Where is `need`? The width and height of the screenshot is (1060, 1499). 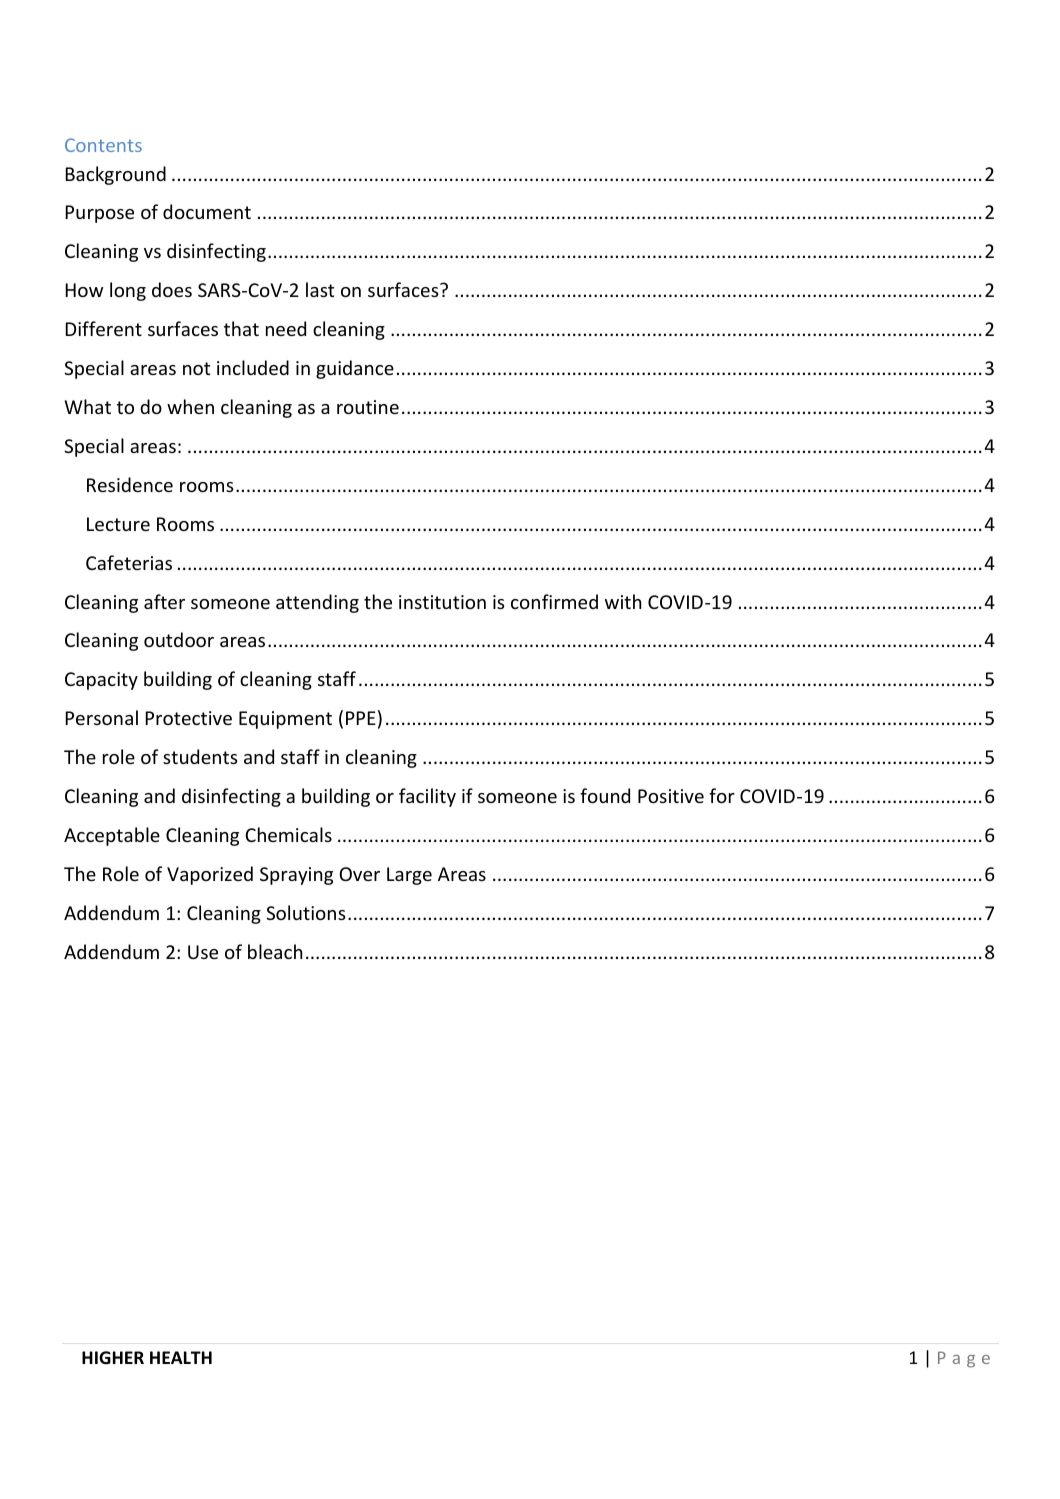 need is located at coordinates (286, 328).
